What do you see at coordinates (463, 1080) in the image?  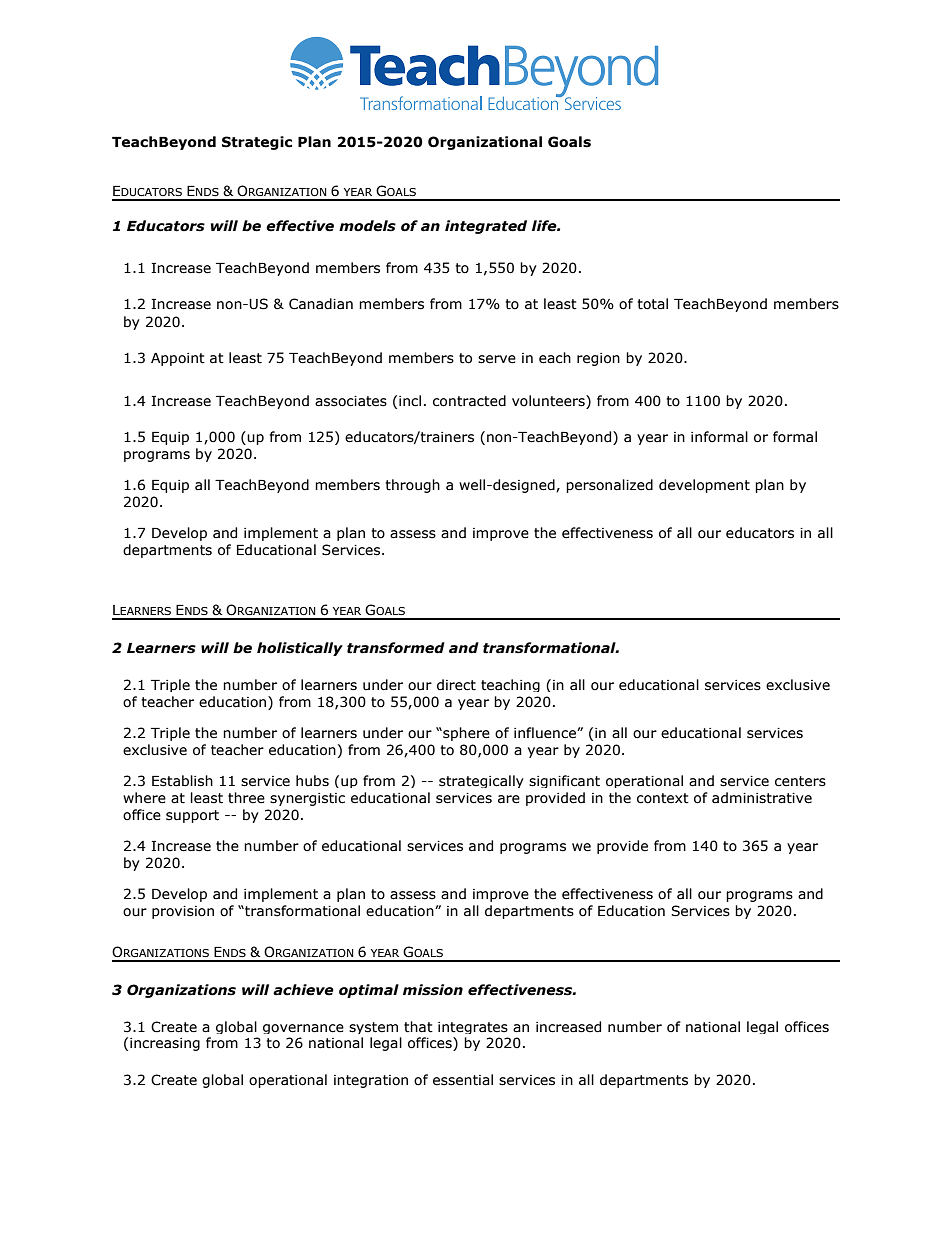 I see `essential` at bounding box center [463, 1080].
